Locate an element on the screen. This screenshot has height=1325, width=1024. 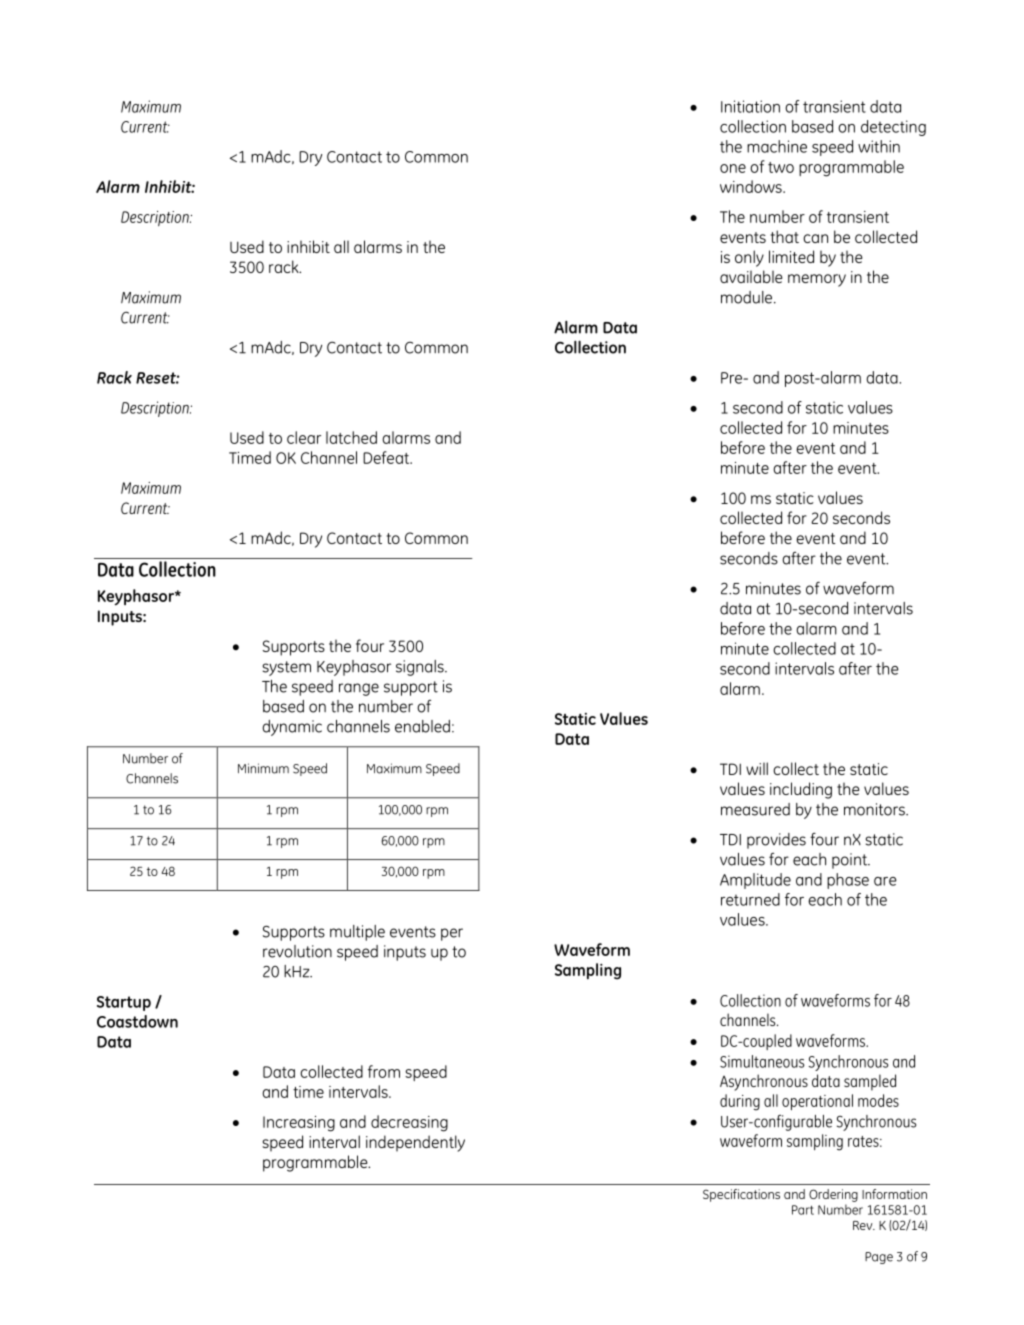
will is located at coordinates (757, 768).
